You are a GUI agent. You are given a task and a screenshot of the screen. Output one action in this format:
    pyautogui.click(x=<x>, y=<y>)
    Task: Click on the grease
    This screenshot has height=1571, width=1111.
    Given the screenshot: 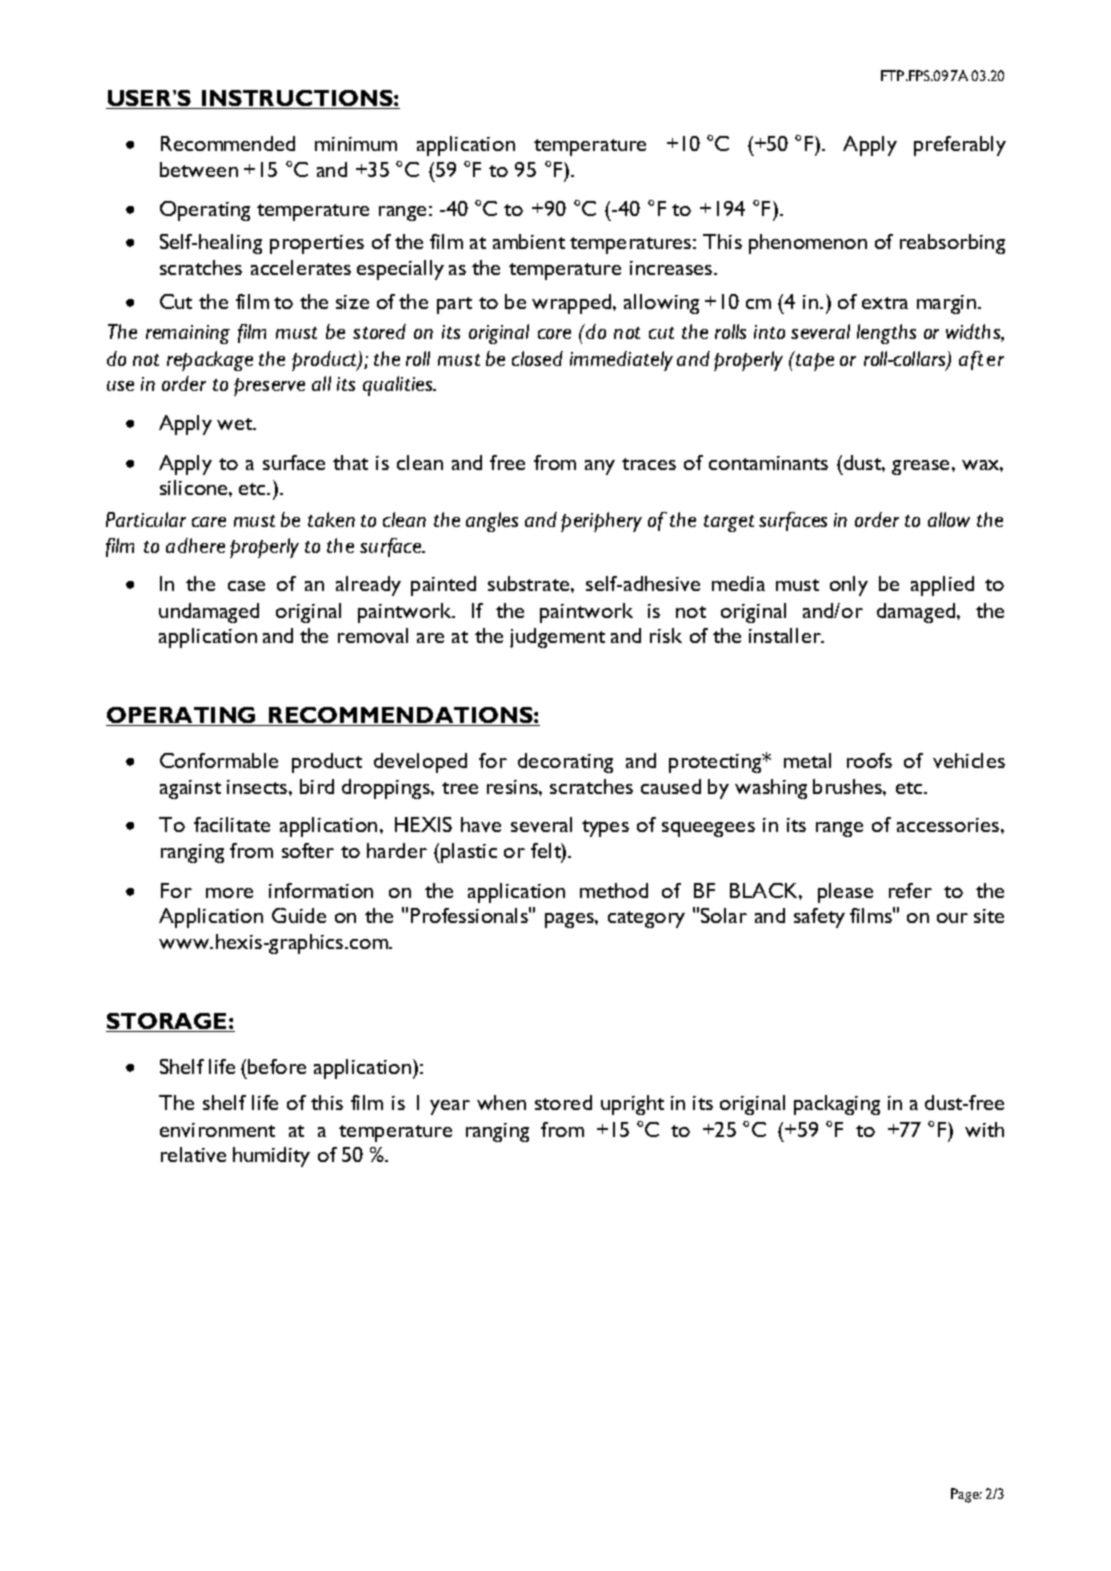 What is the action you would take?
    pyautogui.click(x=920, y=467)
